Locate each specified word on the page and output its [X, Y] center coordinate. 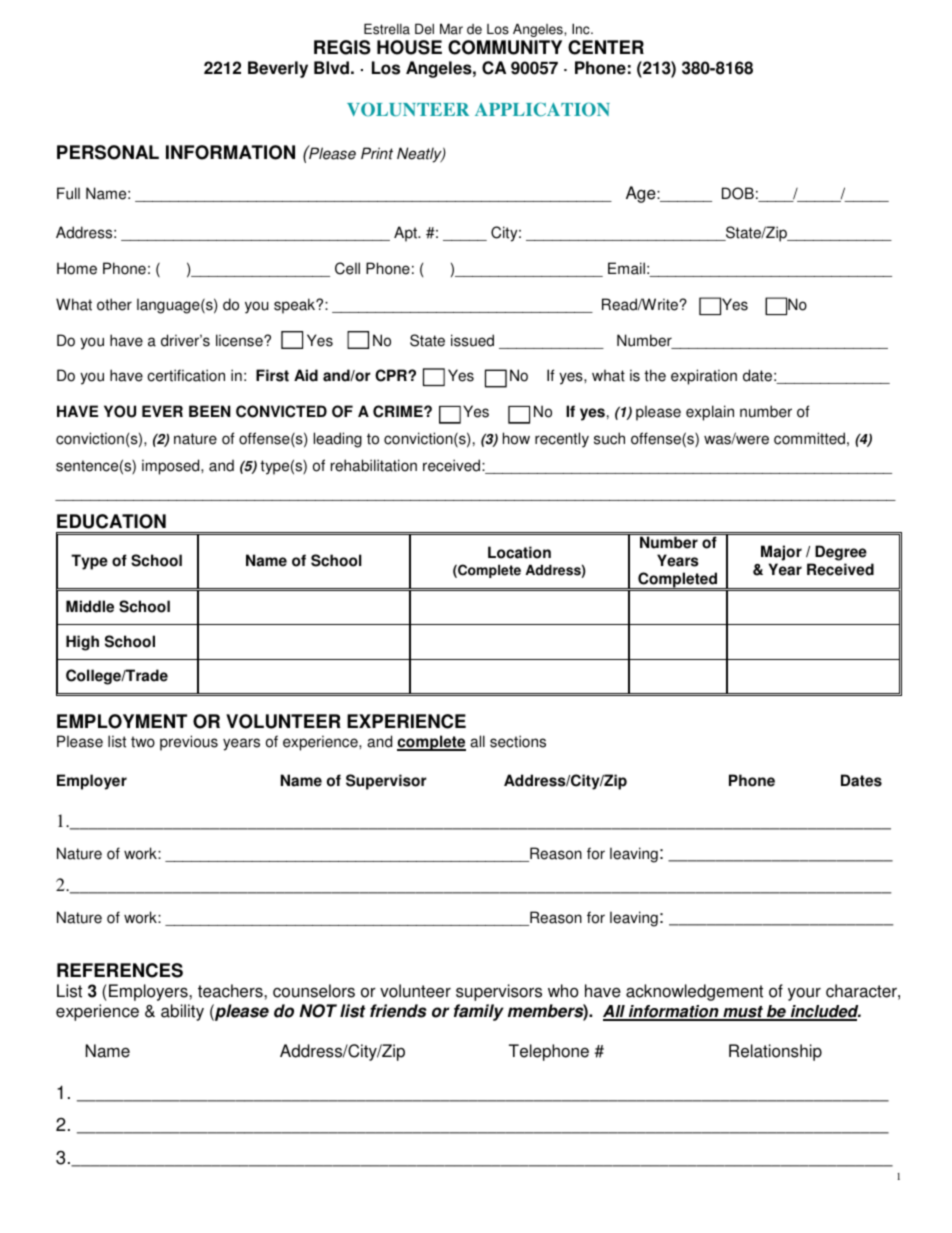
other [114, 304]
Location [519, 552]
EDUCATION [111, 521]
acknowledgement [694, 992]
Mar [451, 29]
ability [182, 1012]
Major [781, 554]
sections [518, 741]
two [143, 742]
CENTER [606, 47]
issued [472, 340]
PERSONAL [108, 152]
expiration [704, 377]
